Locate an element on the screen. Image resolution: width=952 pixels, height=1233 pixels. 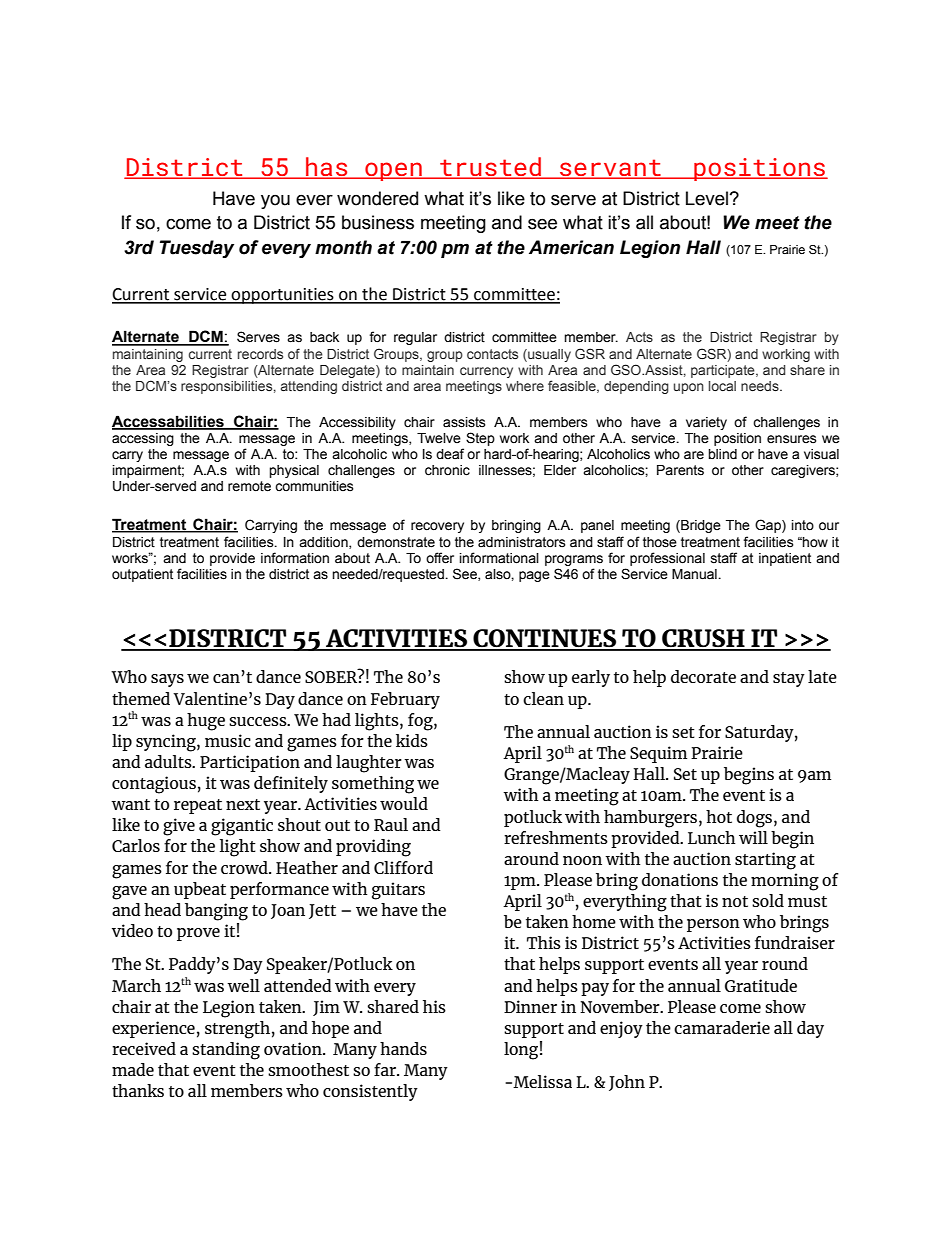
standing is located at coordinates (226, 1051).
